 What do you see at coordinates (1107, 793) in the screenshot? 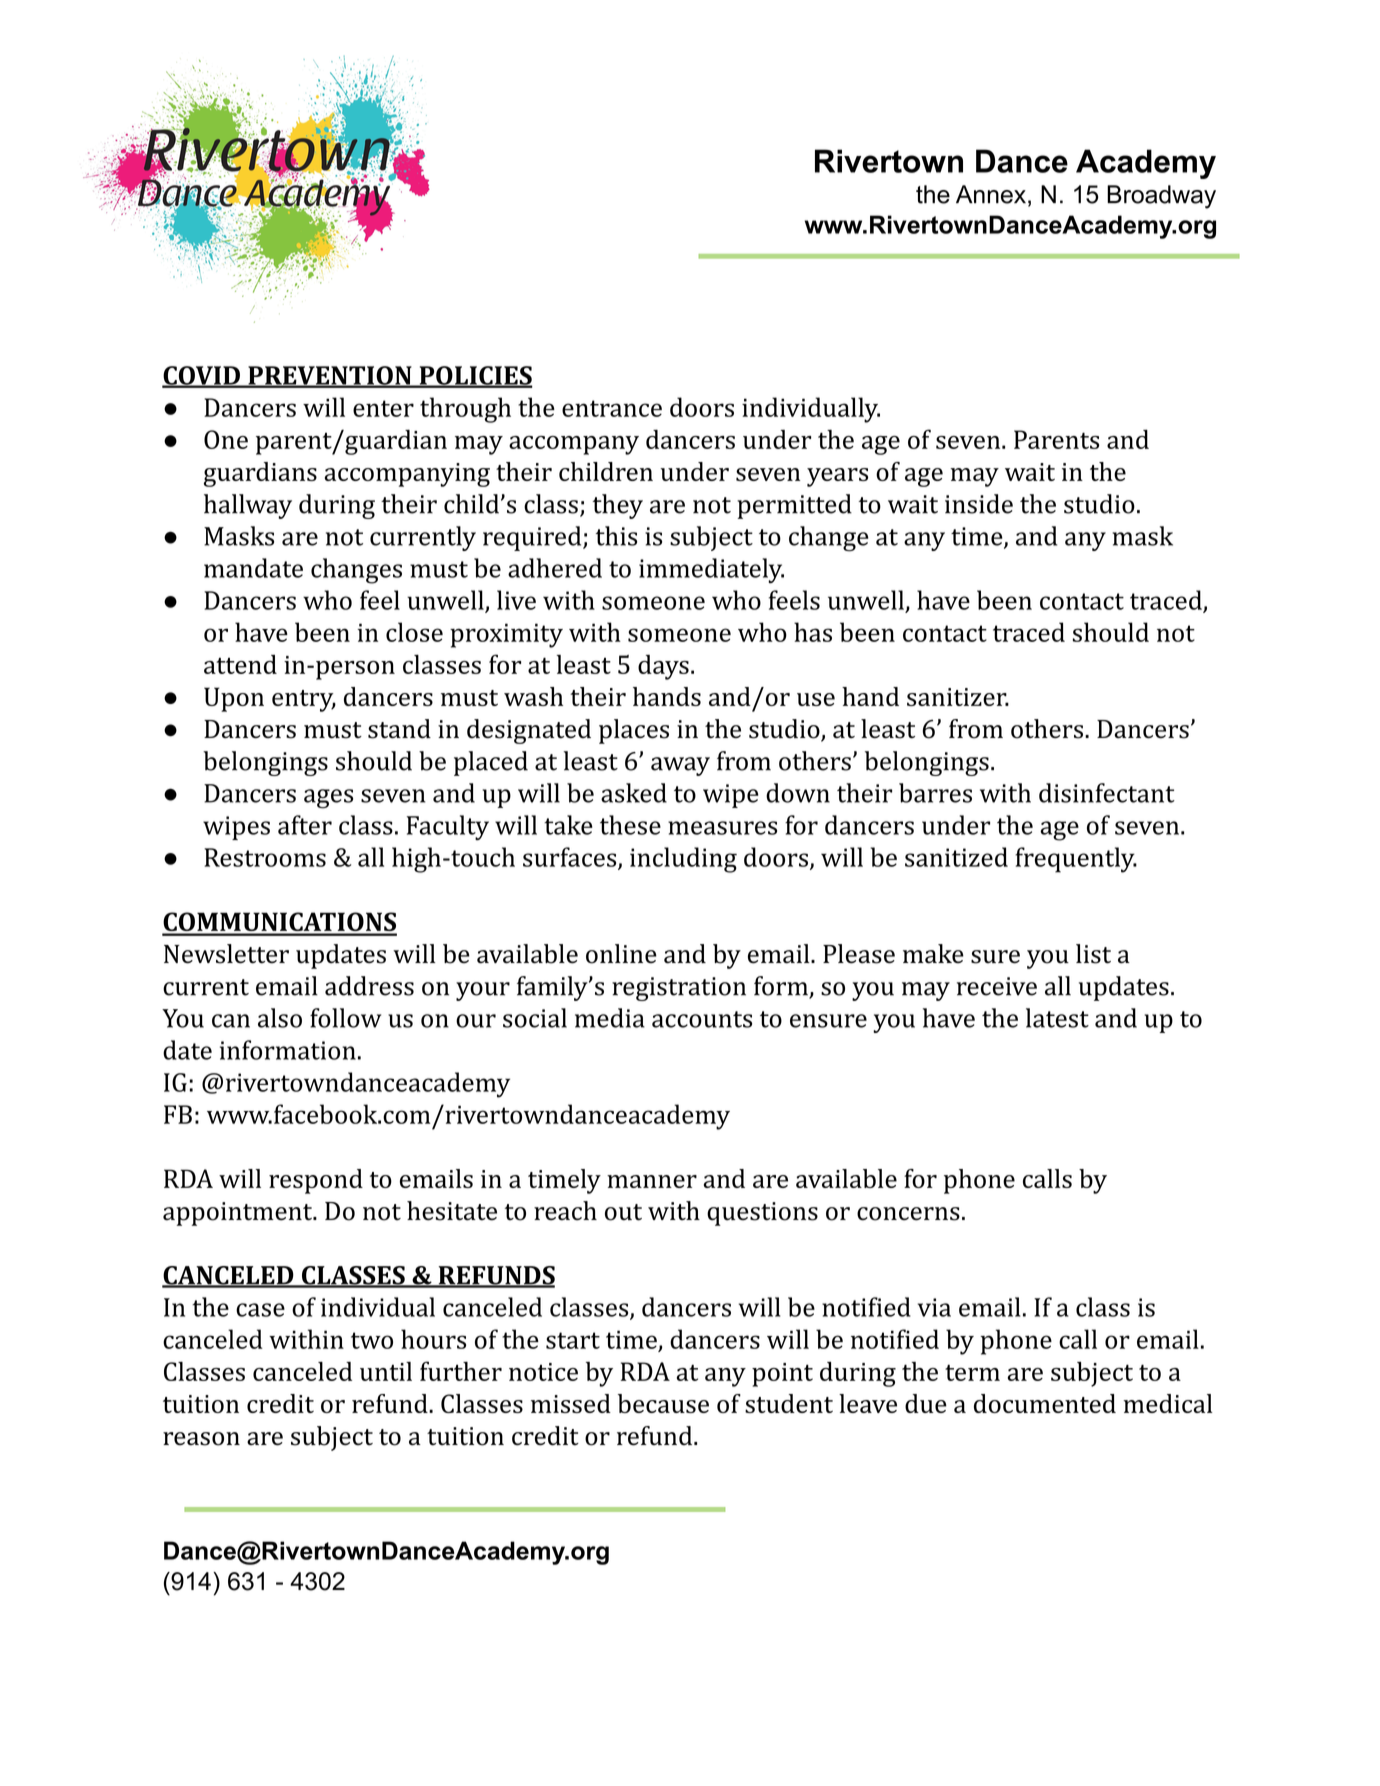
I see `disinfectant` at bounding box center [1107, 793].
